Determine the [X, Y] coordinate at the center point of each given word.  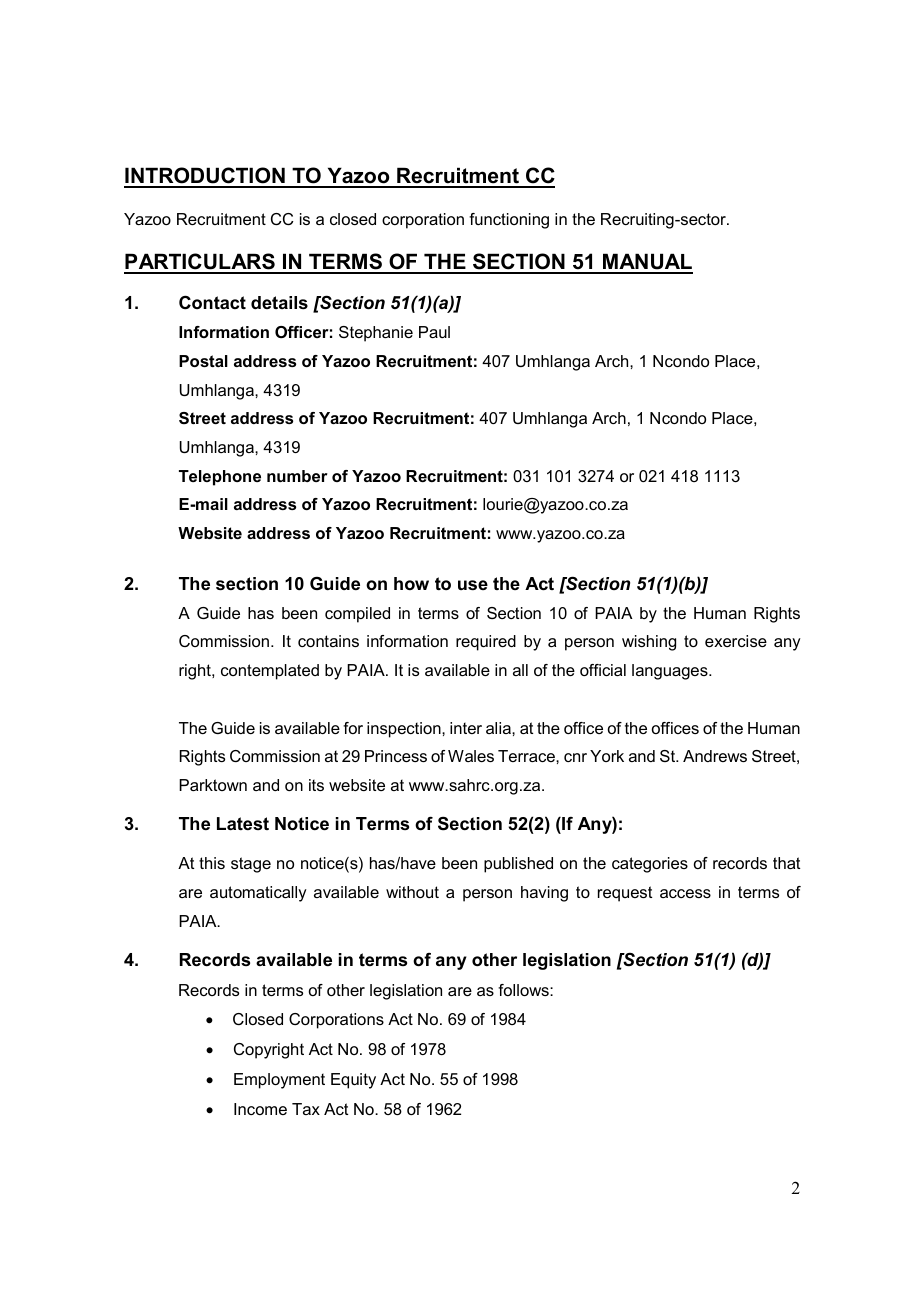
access [685, 893]
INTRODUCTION [205, 177]
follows [524, 990]
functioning [509, 221]
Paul [434, 332]
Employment [279, 1081]
